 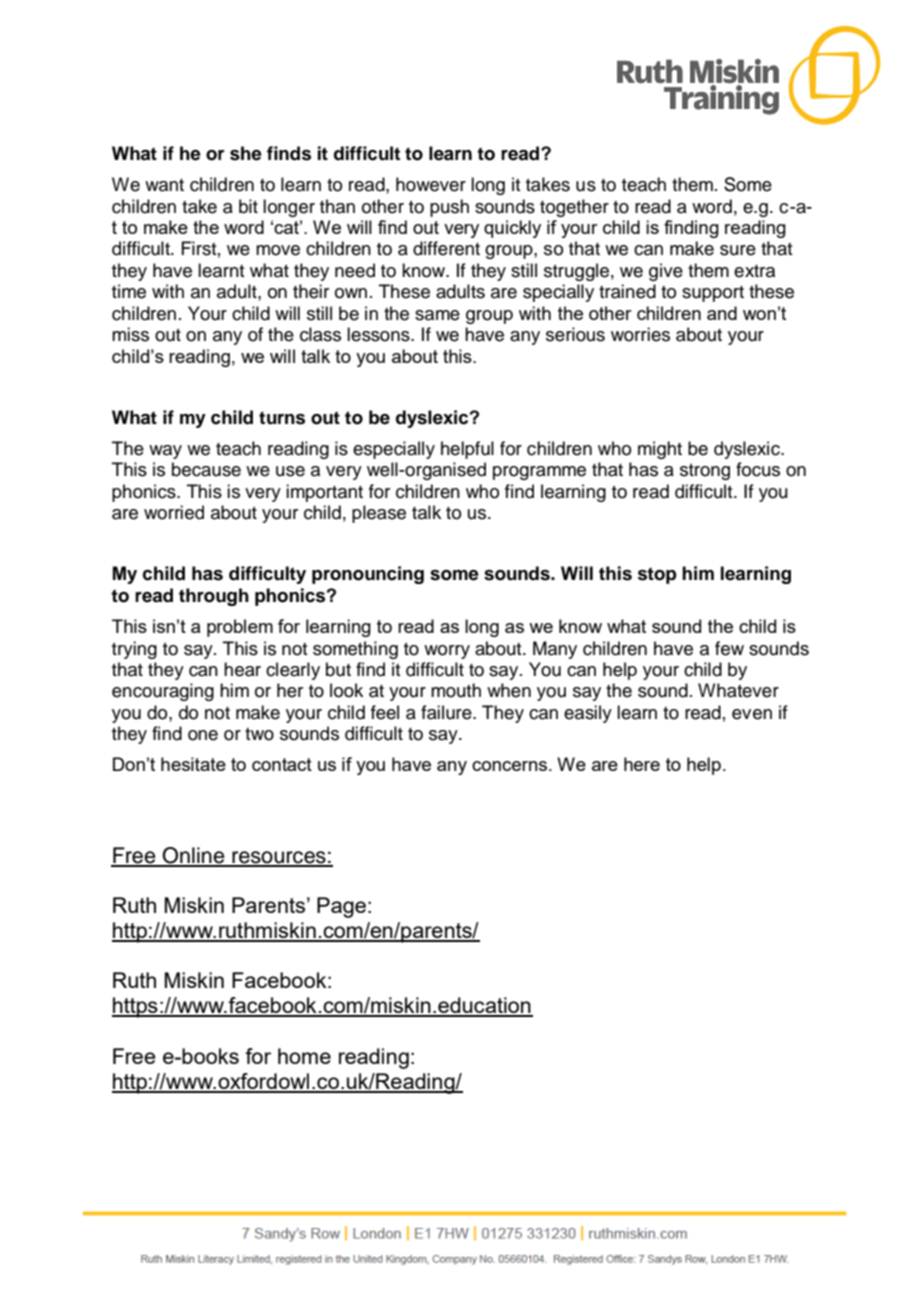 I want to click on through, so click(x=214, y=597).
